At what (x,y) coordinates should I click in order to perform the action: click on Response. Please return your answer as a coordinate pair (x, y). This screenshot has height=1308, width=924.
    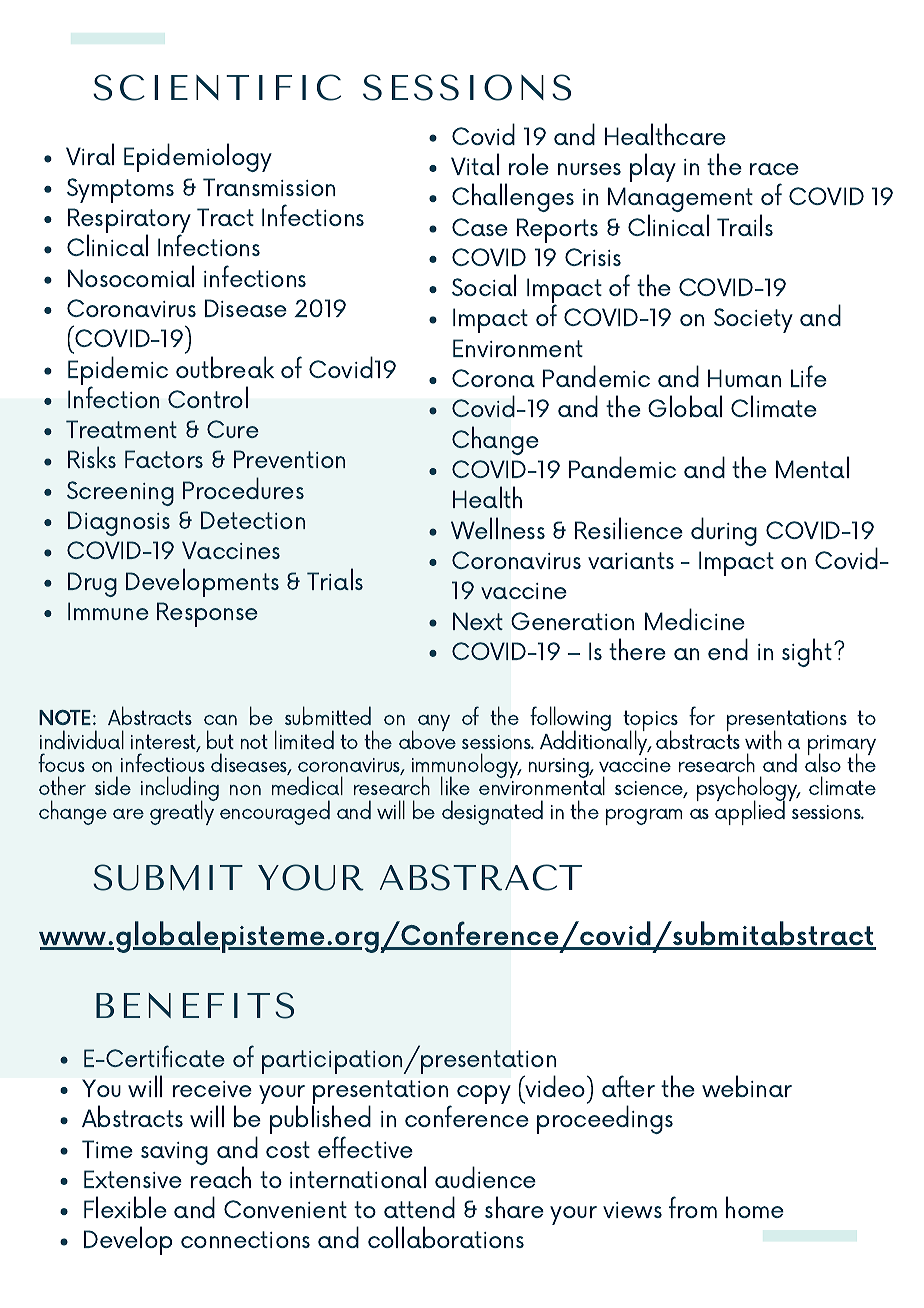
    Looking at the image, I should click on (207, 614).
